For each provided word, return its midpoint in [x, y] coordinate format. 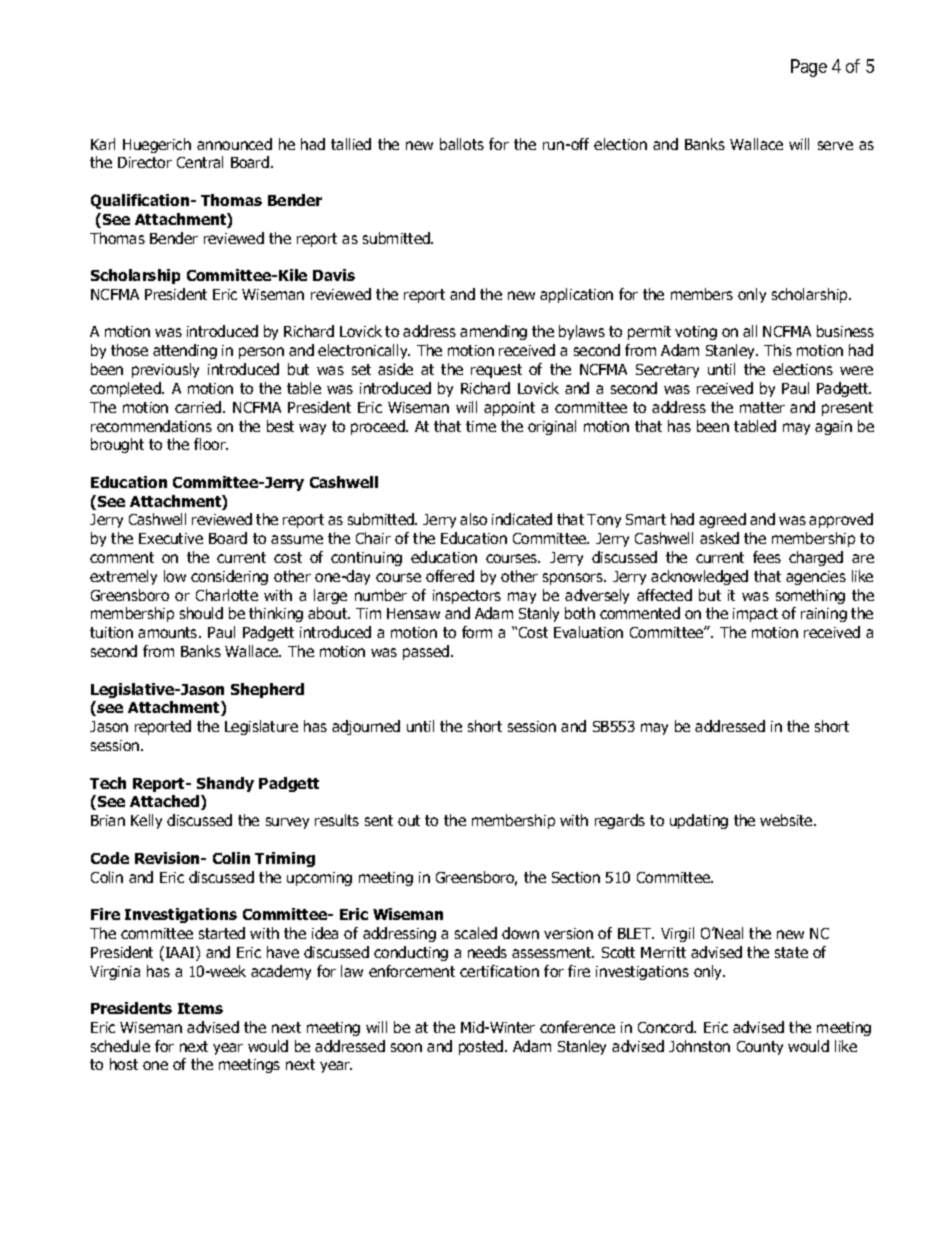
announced [234, 144]
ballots [462, 144]
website [787, 820]
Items [200, 1008]
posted [482, 1047]
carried [199, 407]
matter [762, 407]
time [481, 426]
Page [809, 68]
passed [426, 652]
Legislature [261, 727]
